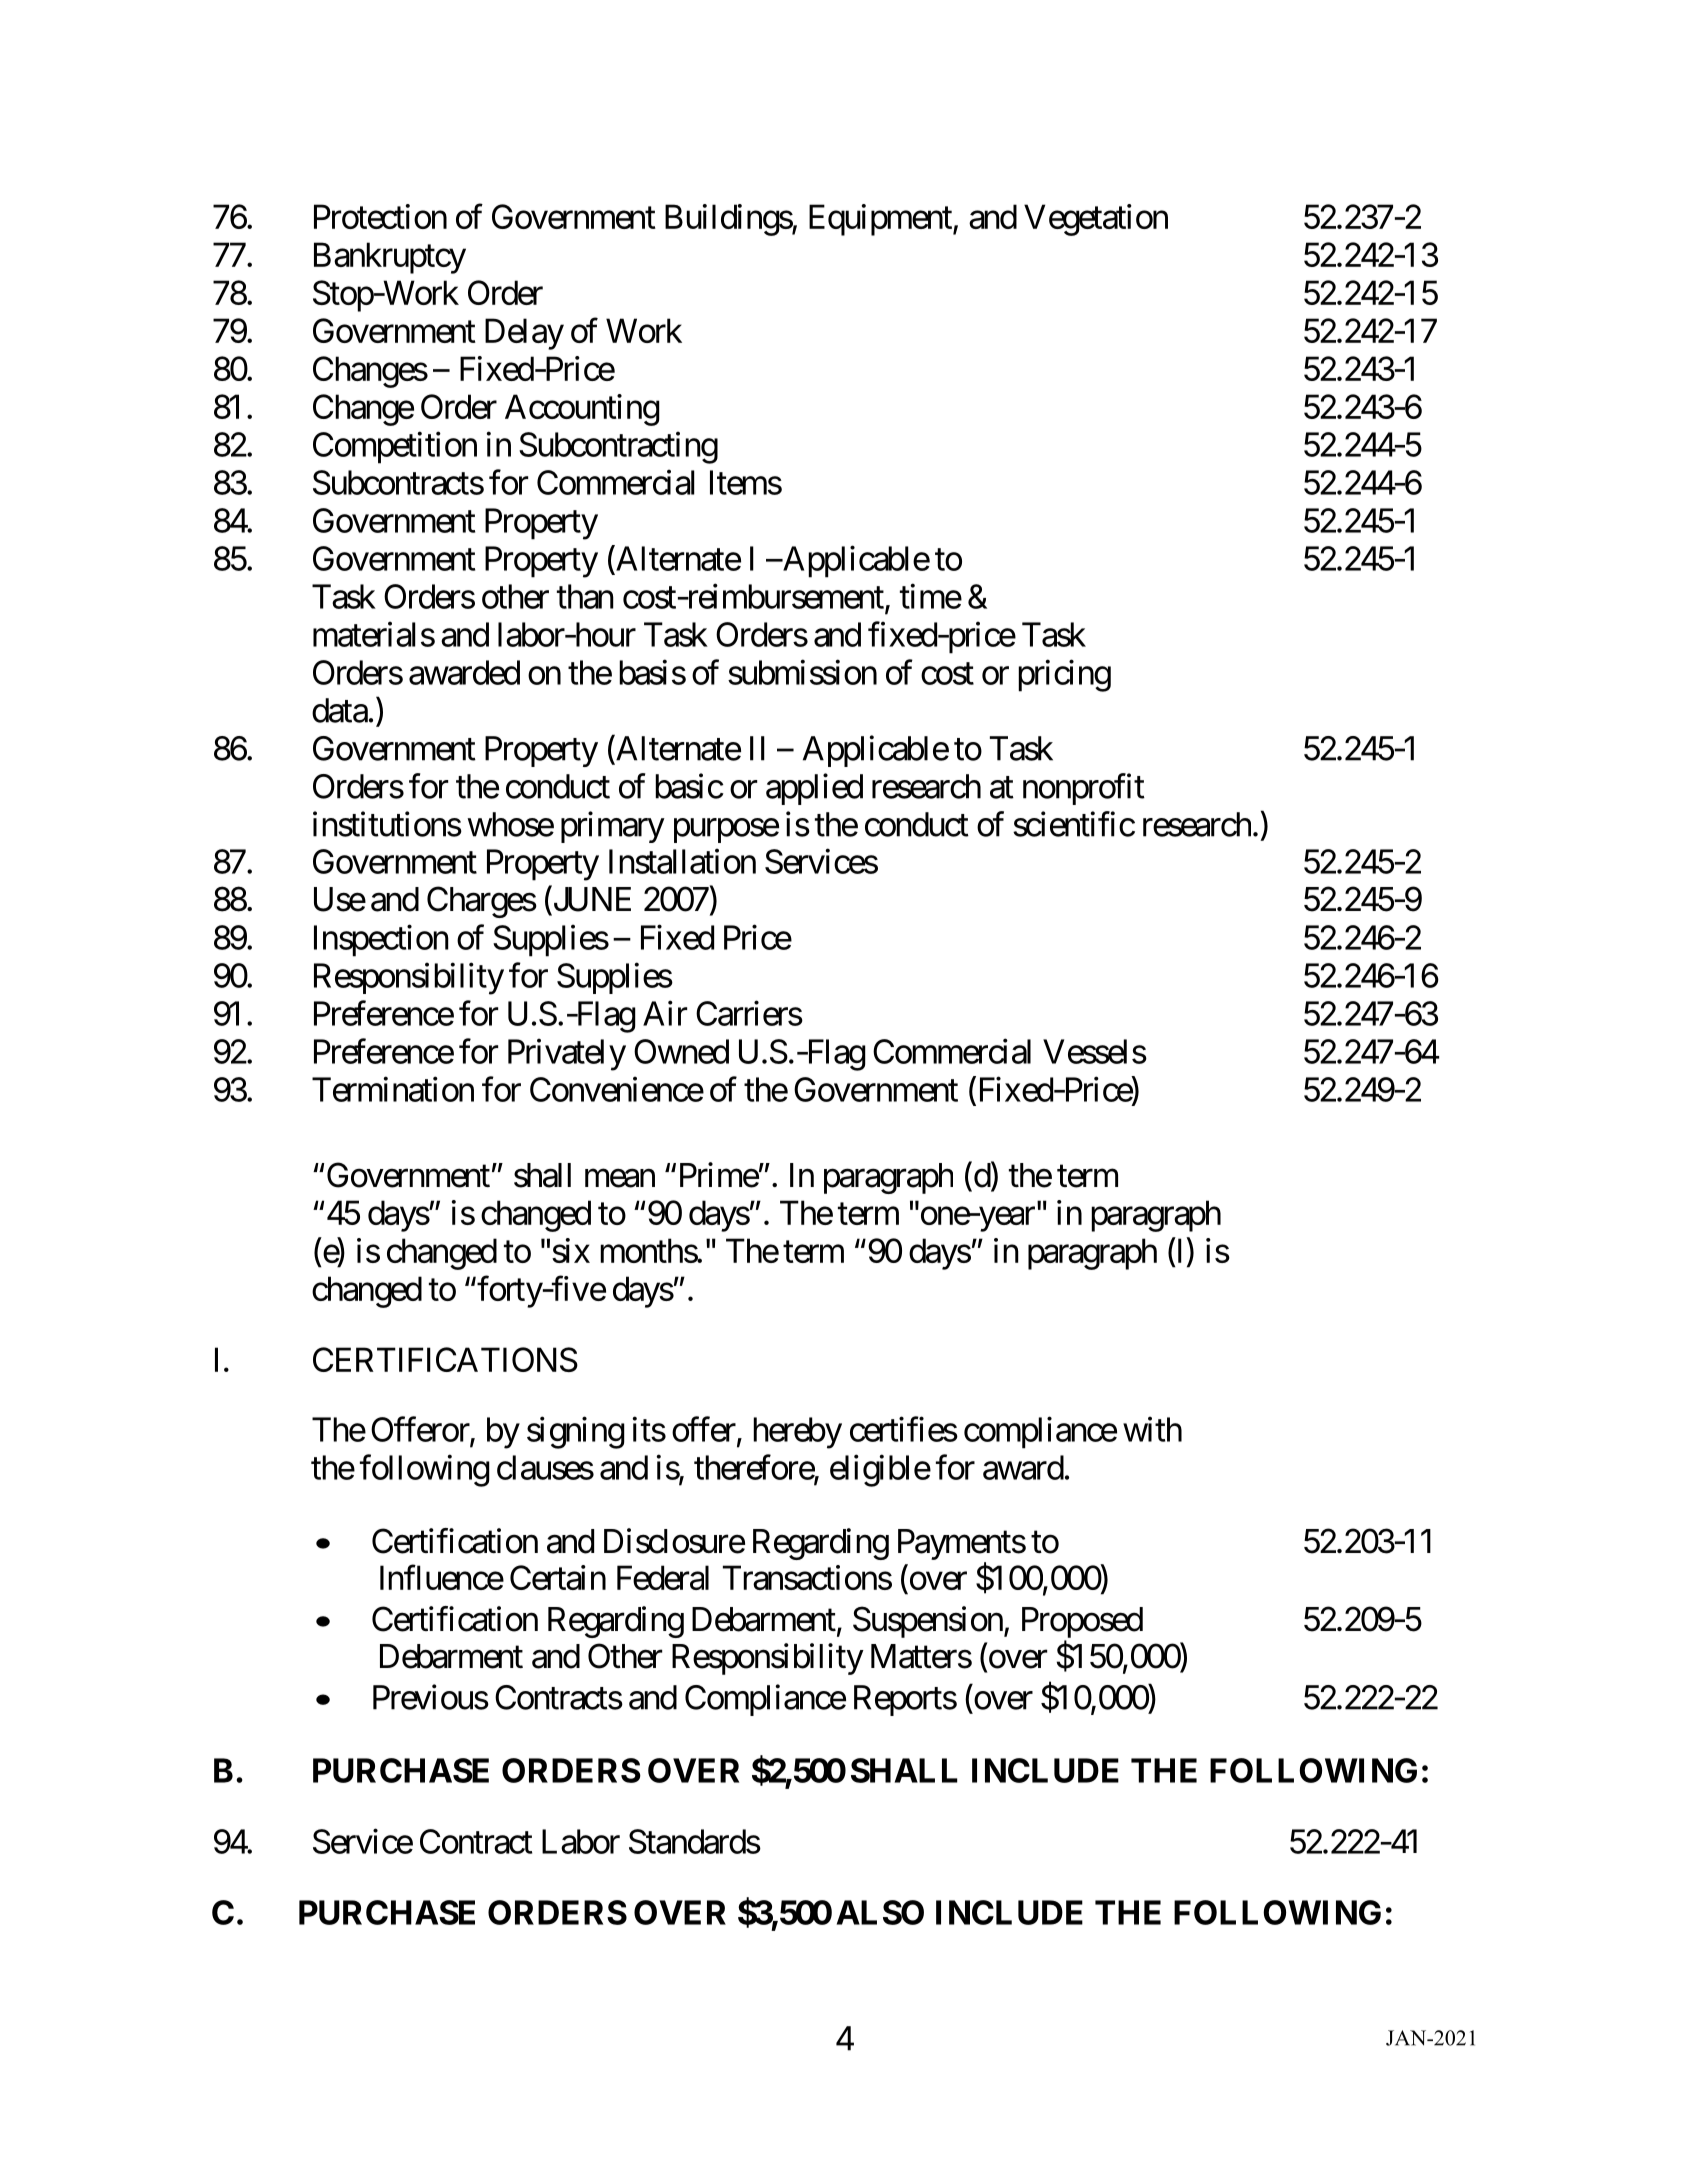 This screenshot has height=2179, width=1684. I want to click on Bankruptcy, so click(390, 258).
